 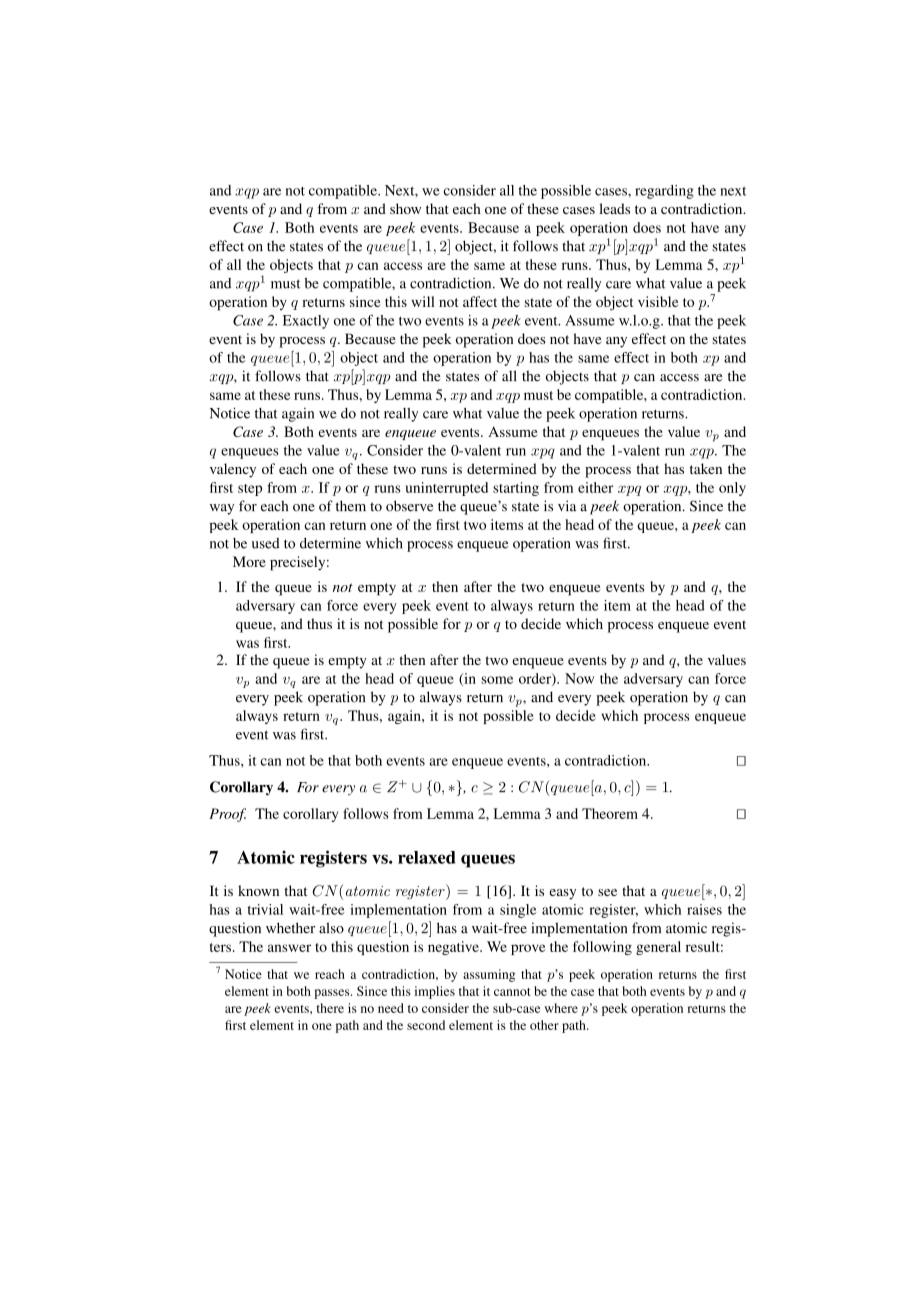 What do you see at coordinates (405, 208) in the page?
I see `show` at bounding box center [405, 208].
